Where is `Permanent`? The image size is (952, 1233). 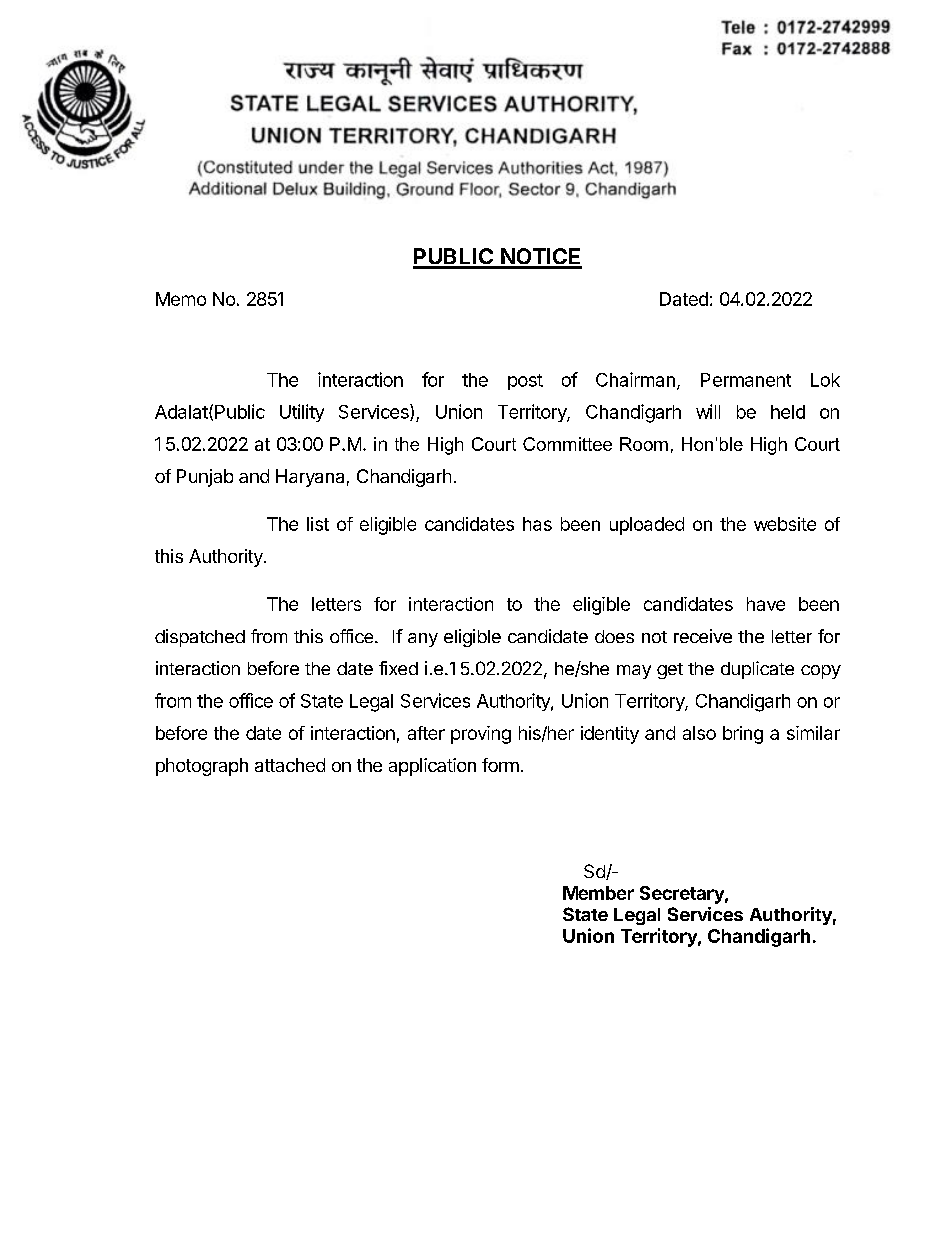 Permanent is located at coordinates (746, 380).
